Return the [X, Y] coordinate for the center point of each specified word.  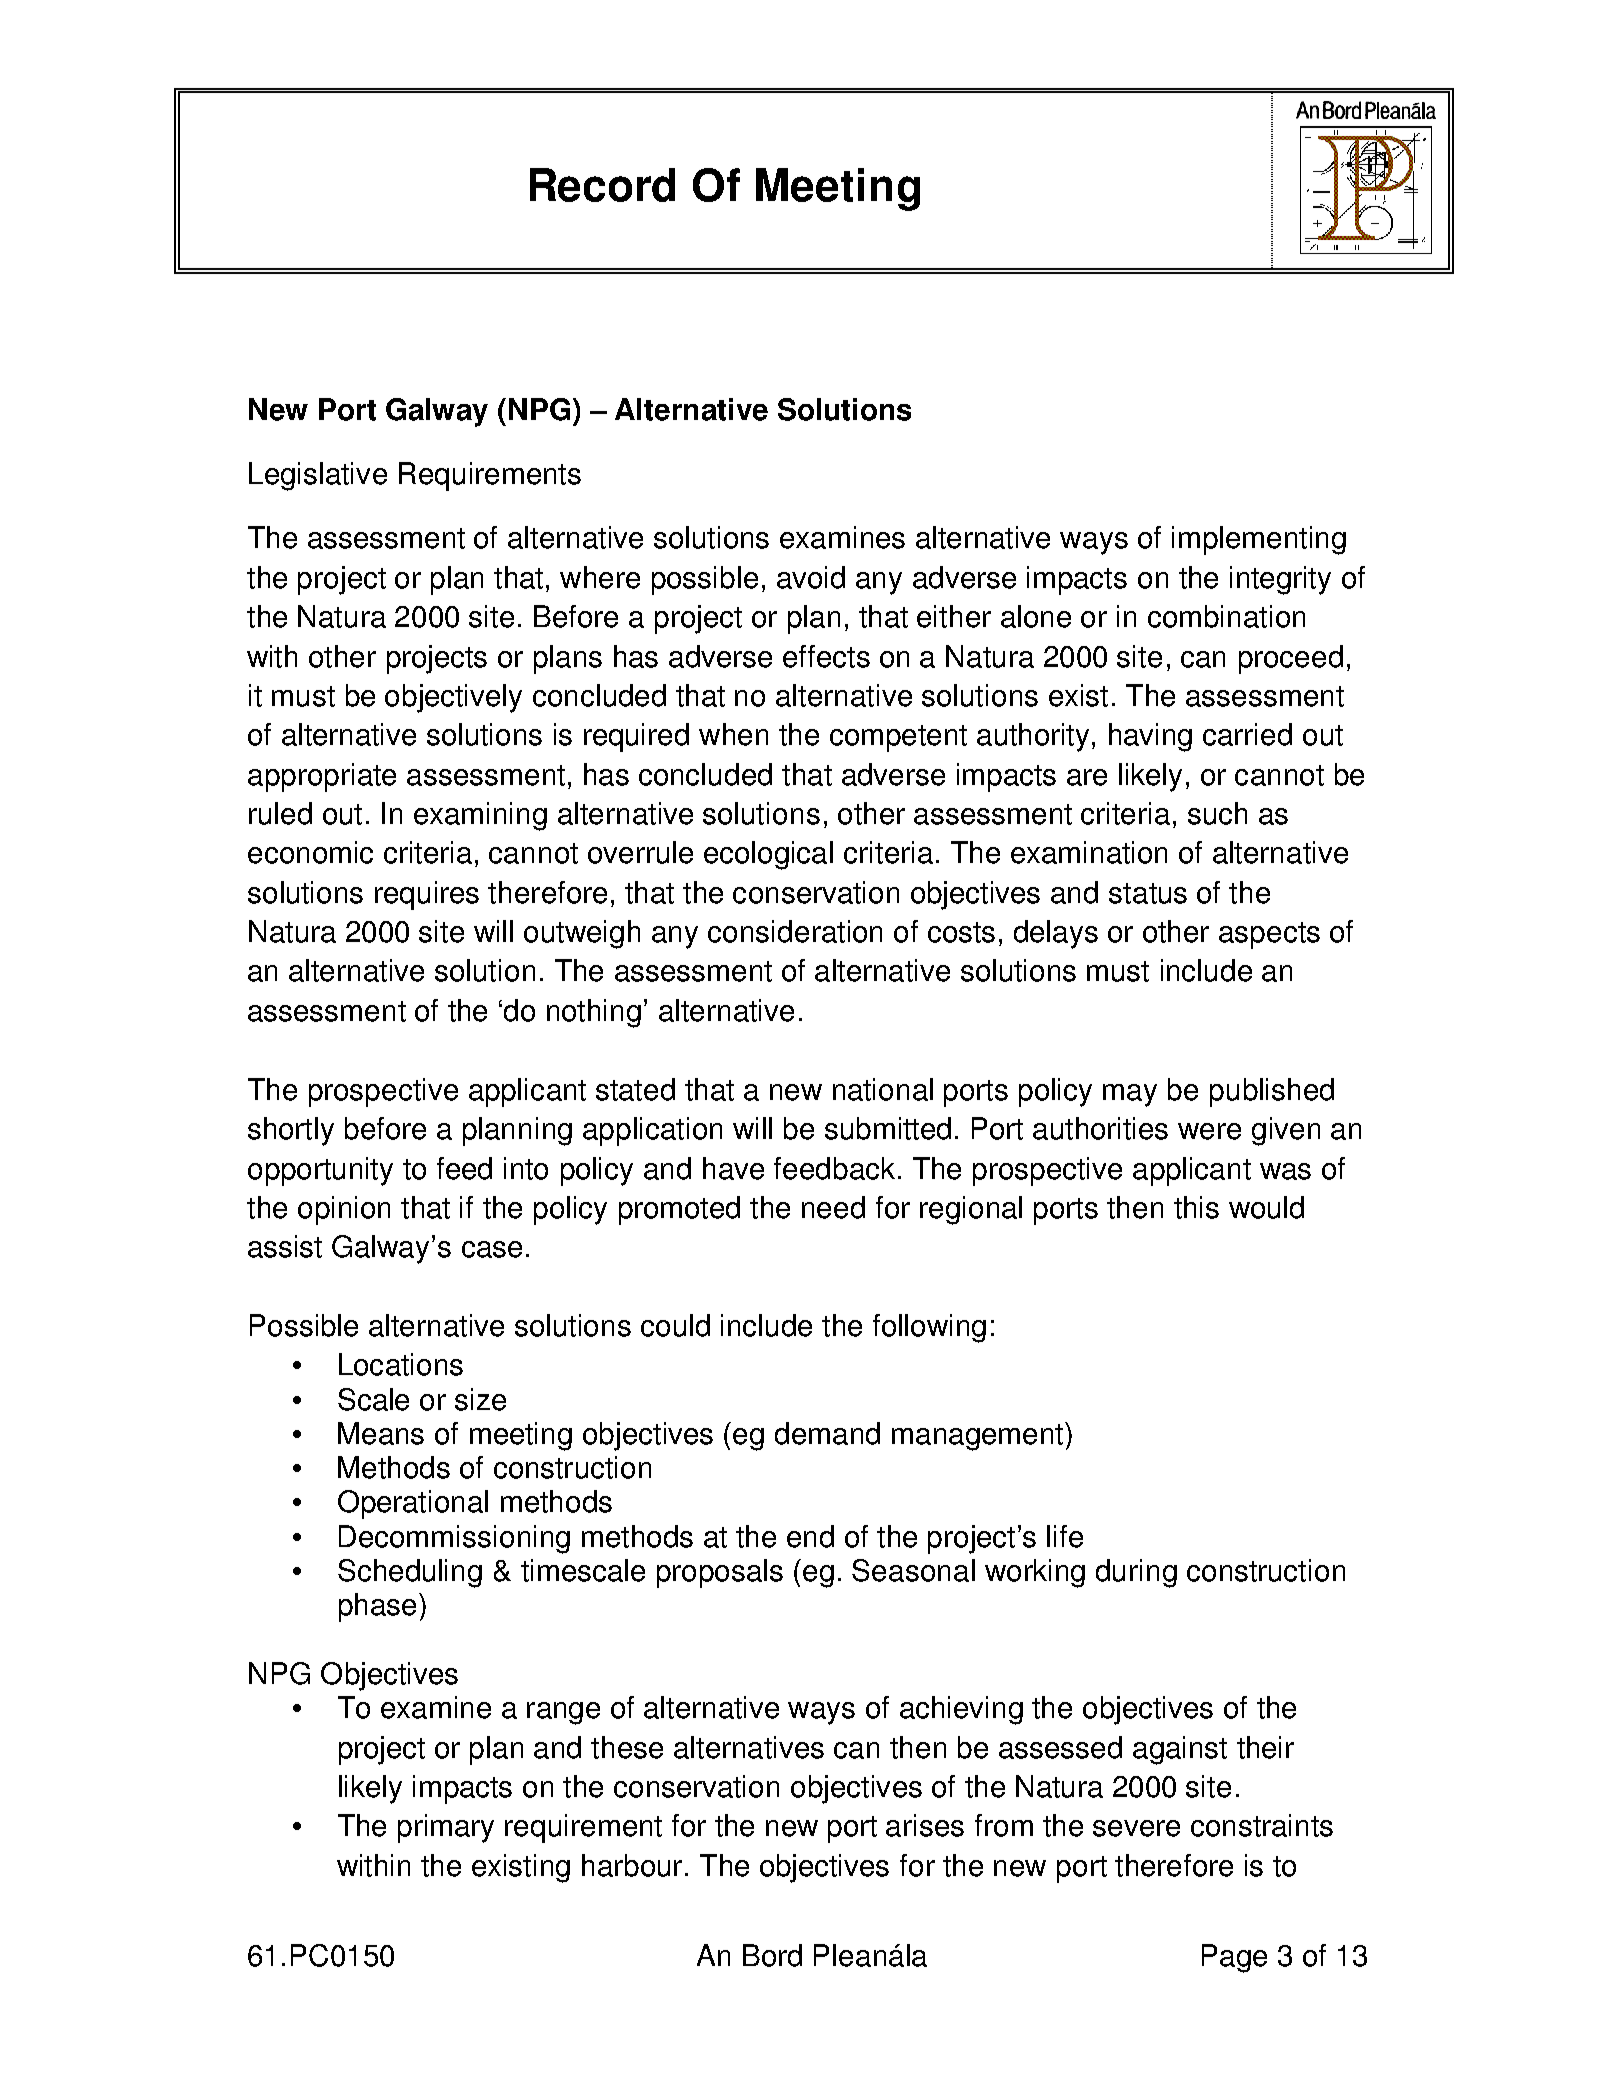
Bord [772, 1955]
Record [602, 185]
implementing [1259, 540]
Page [1234, 1958]
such [1217, 813]
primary [446, 1828]
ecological [768, 855]
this [1196, 1207]
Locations [401, 1364]
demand [827, 1433]
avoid [811, 577]
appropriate [322, 777]
